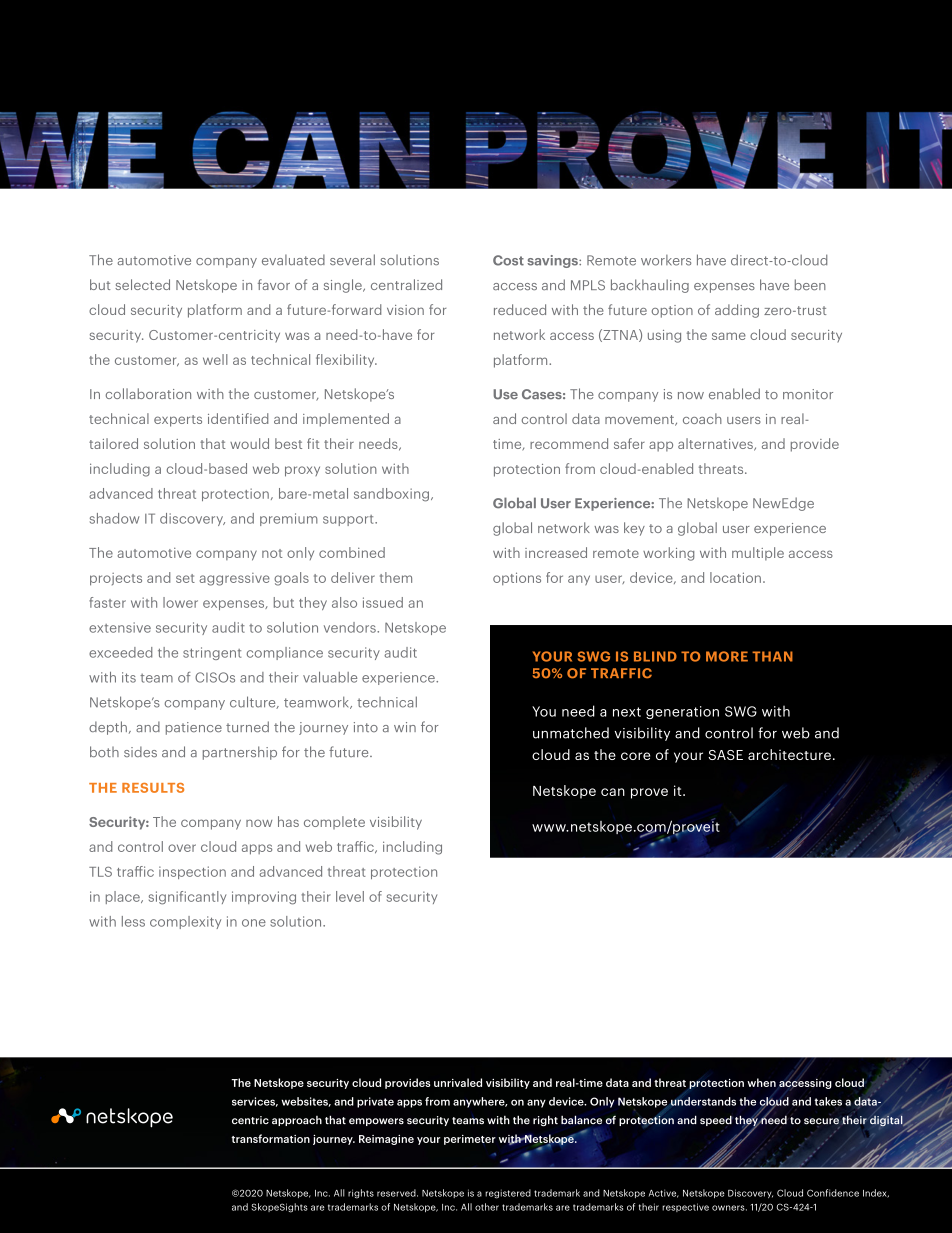  What do you see at coordinates (270, 1138) in the screenshot?
I see `transformation` at bounding box center [270, 1138].
